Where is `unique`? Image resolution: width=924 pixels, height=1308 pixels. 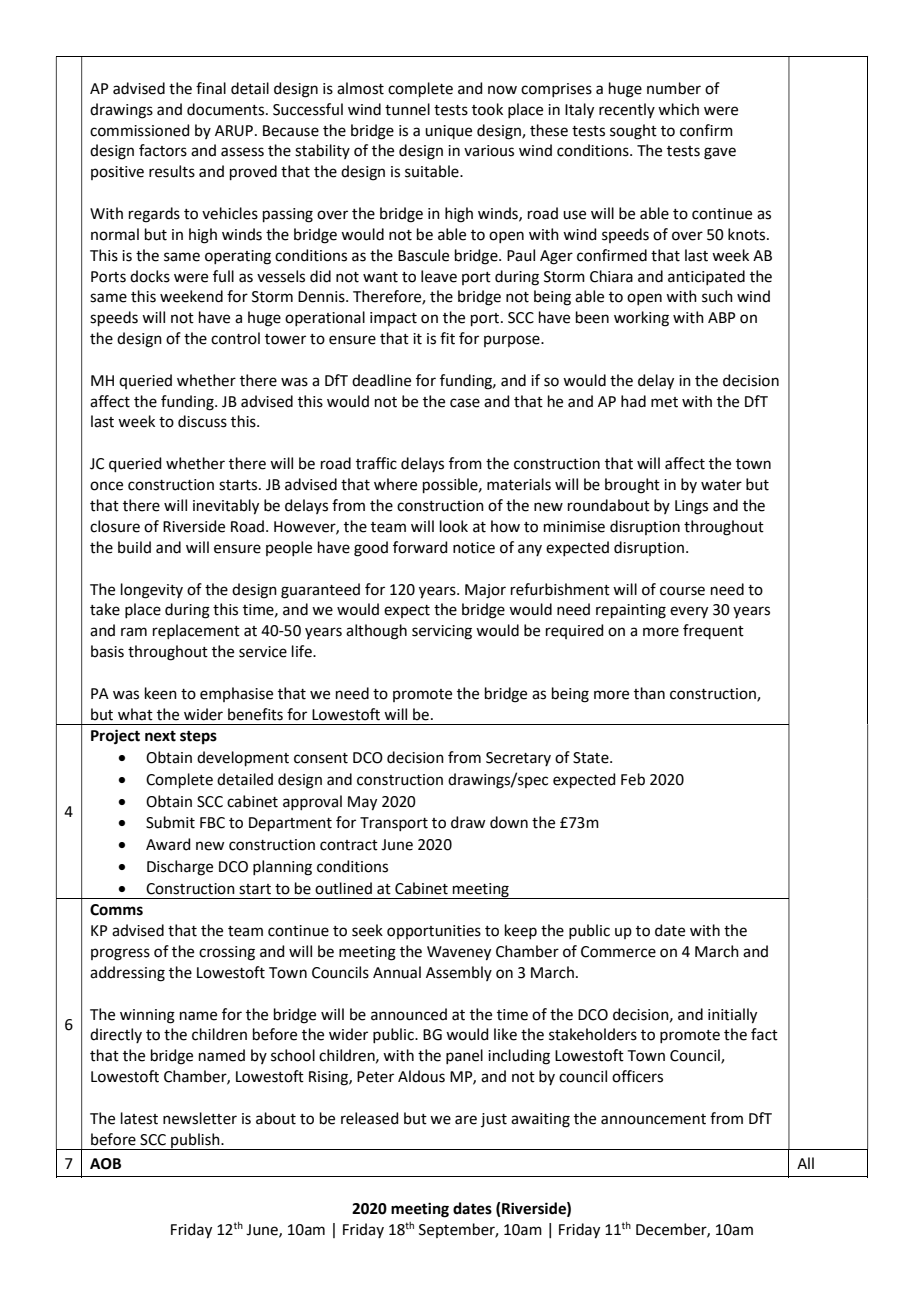 unique is located at coordinates (448, 132).
